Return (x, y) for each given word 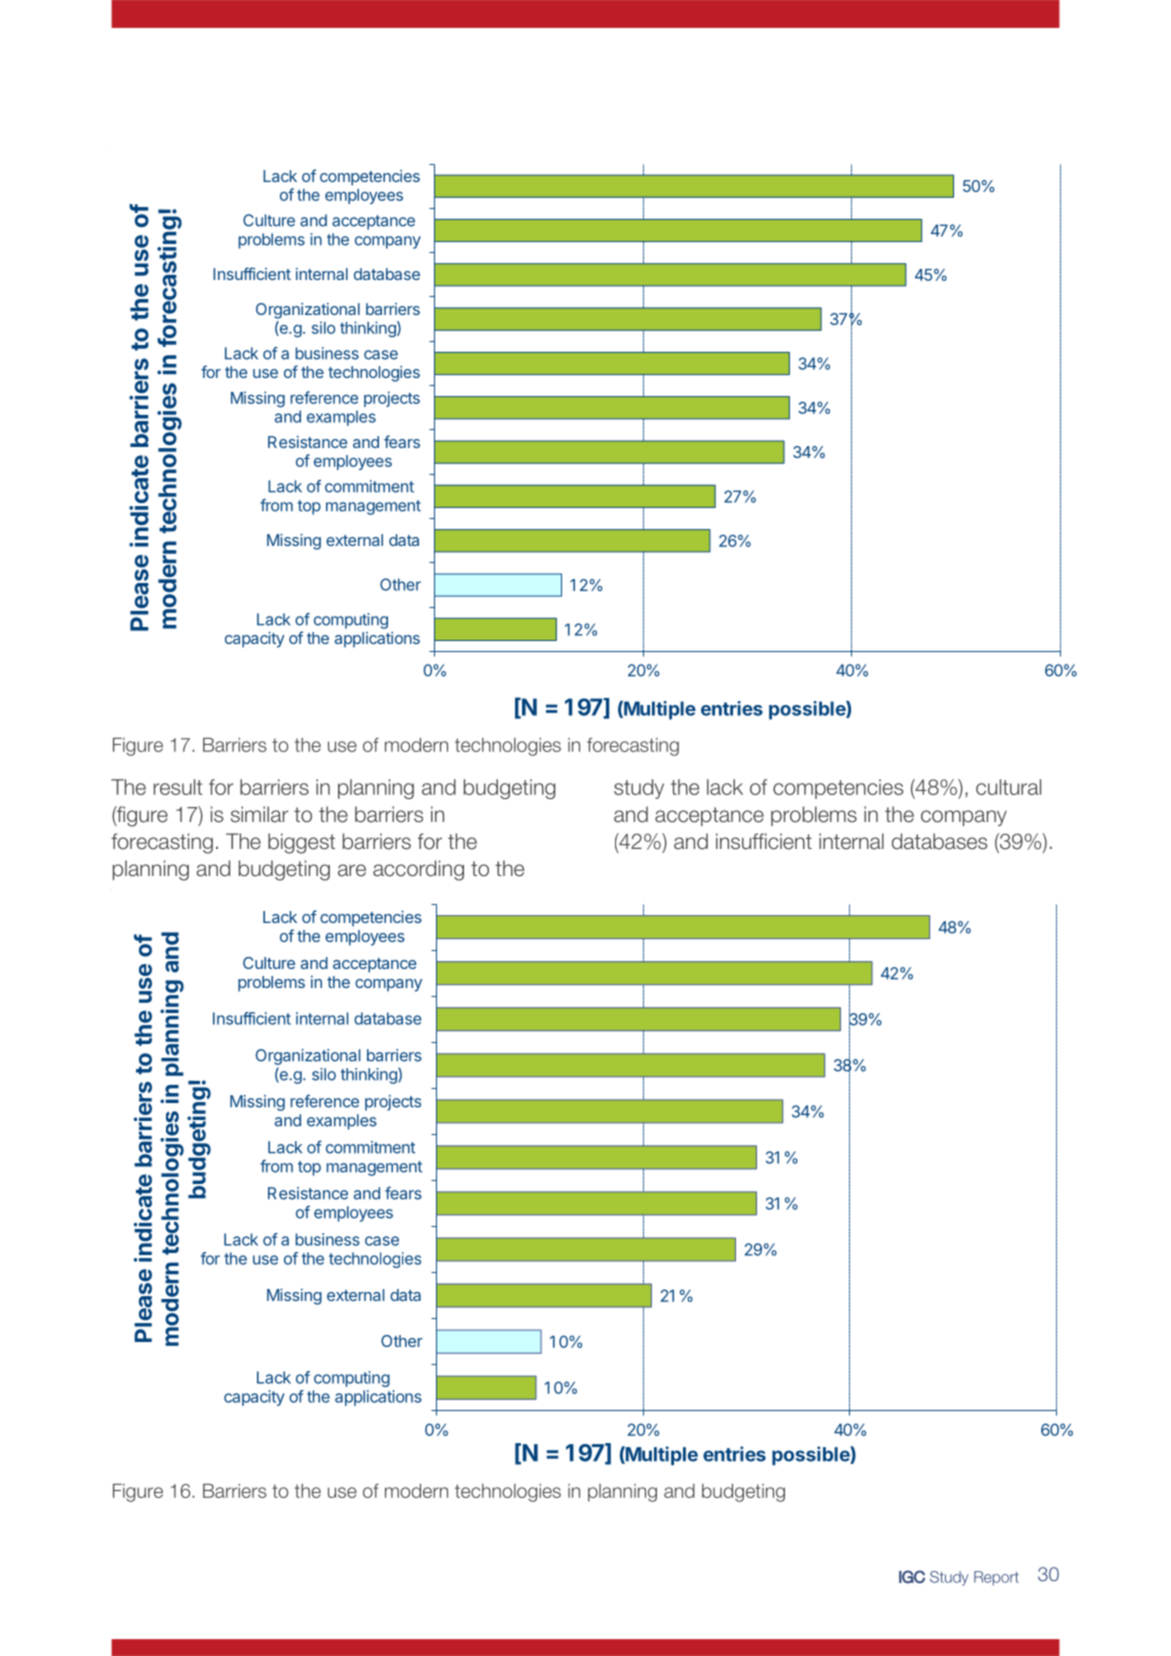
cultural (1008, 787)
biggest (301, 843)
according (418, 870)
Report (996, 1578)
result (178, 787)
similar (260, 814)
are (352, 870)
